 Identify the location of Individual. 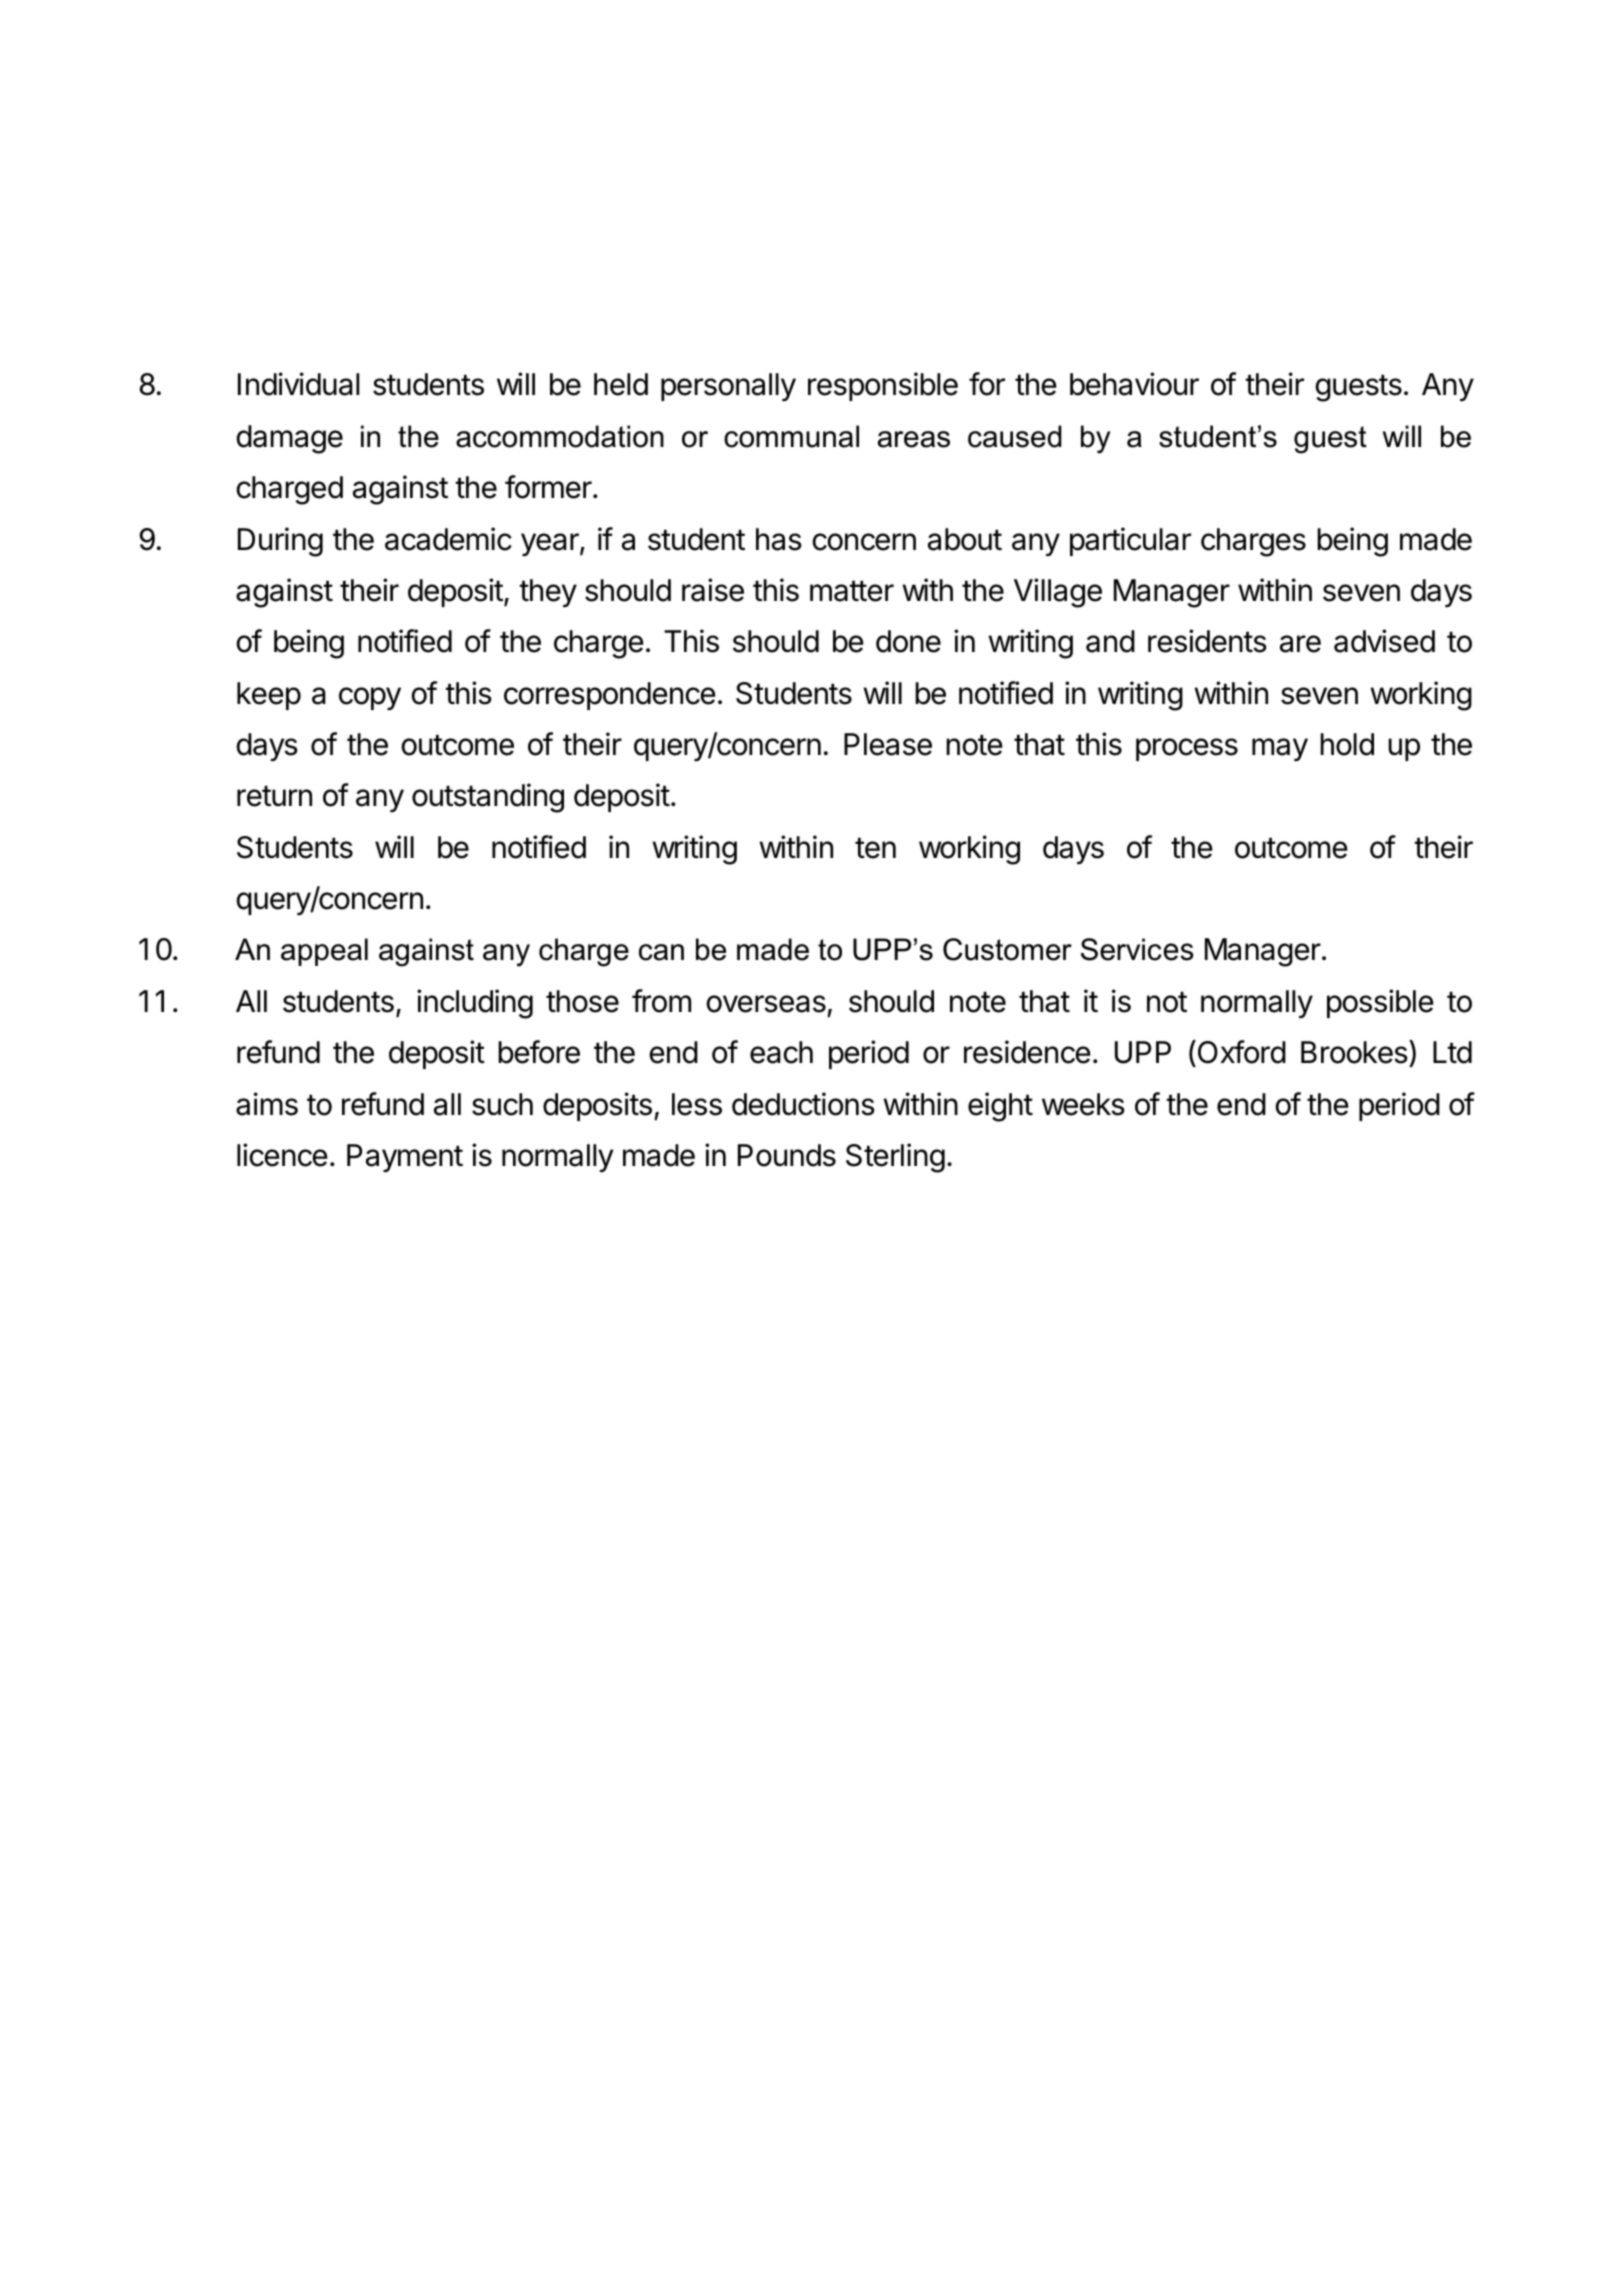
(298, 384).
